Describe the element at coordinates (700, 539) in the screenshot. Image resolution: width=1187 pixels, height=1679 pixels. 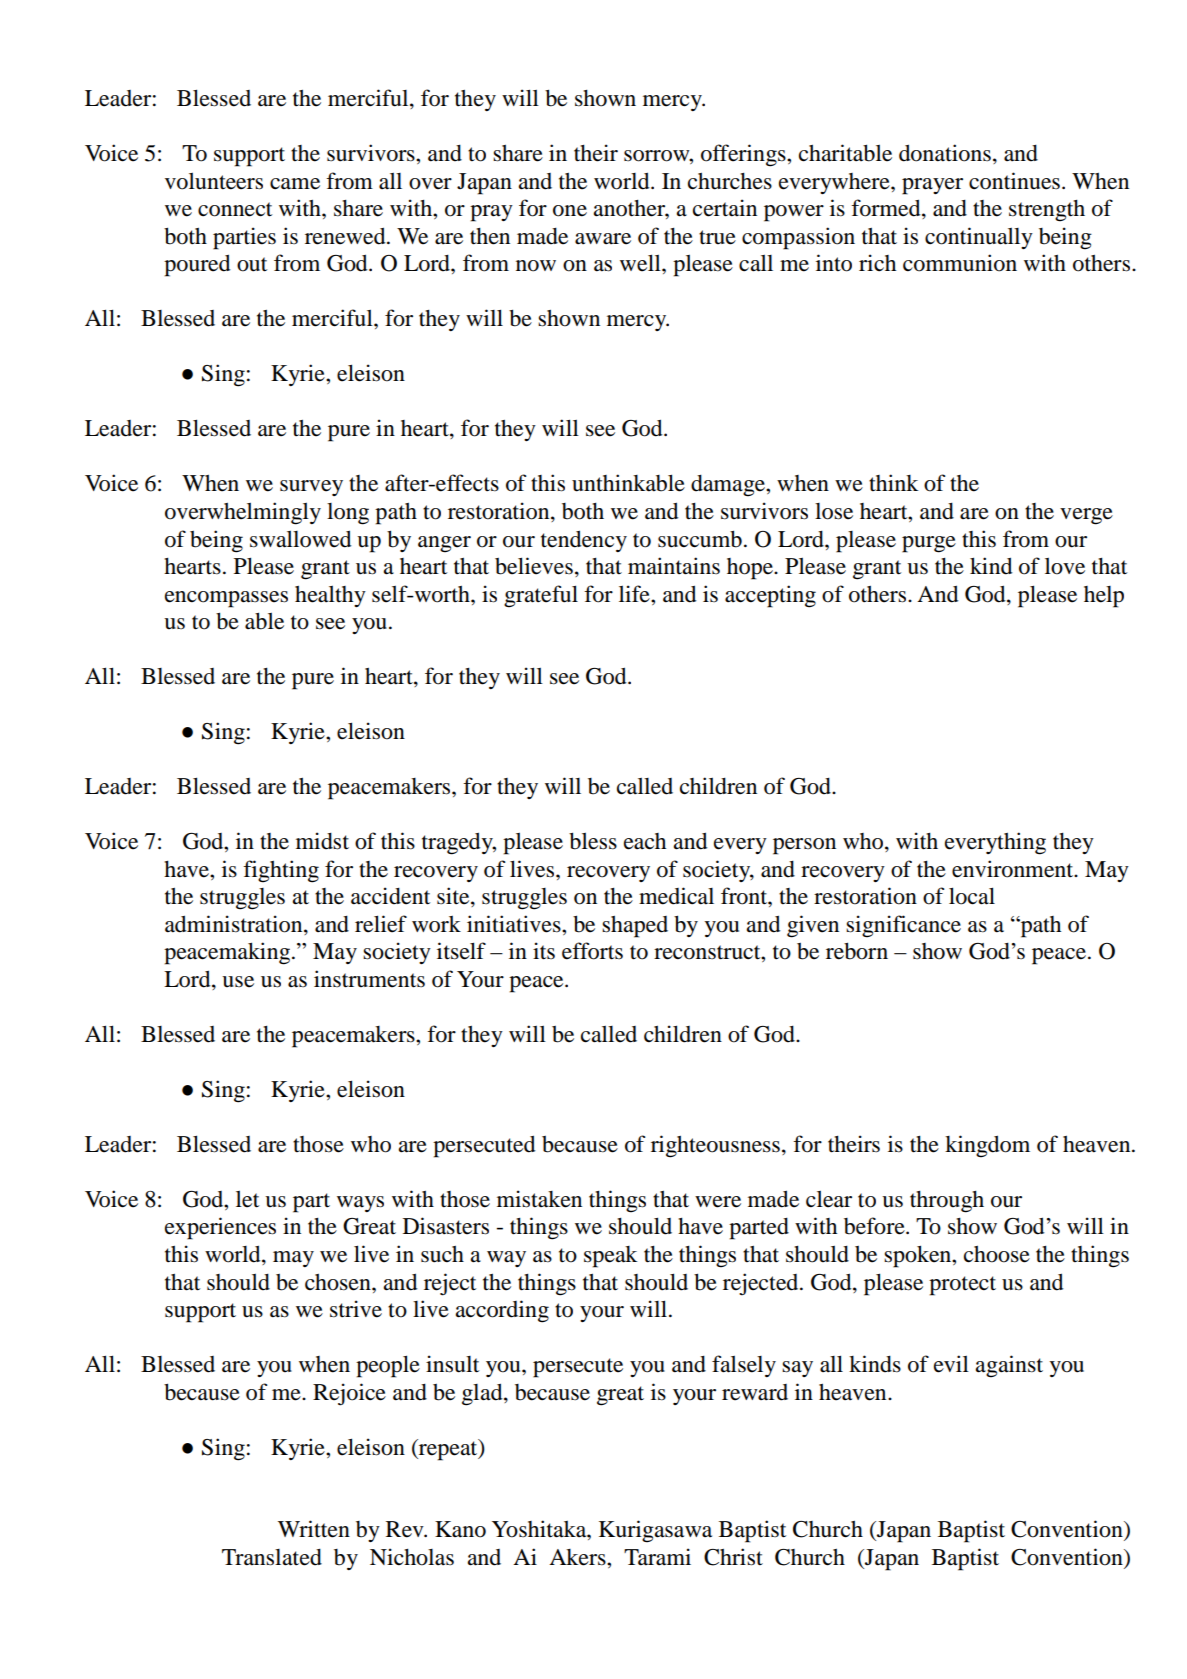
I see `succumb` at that location.
